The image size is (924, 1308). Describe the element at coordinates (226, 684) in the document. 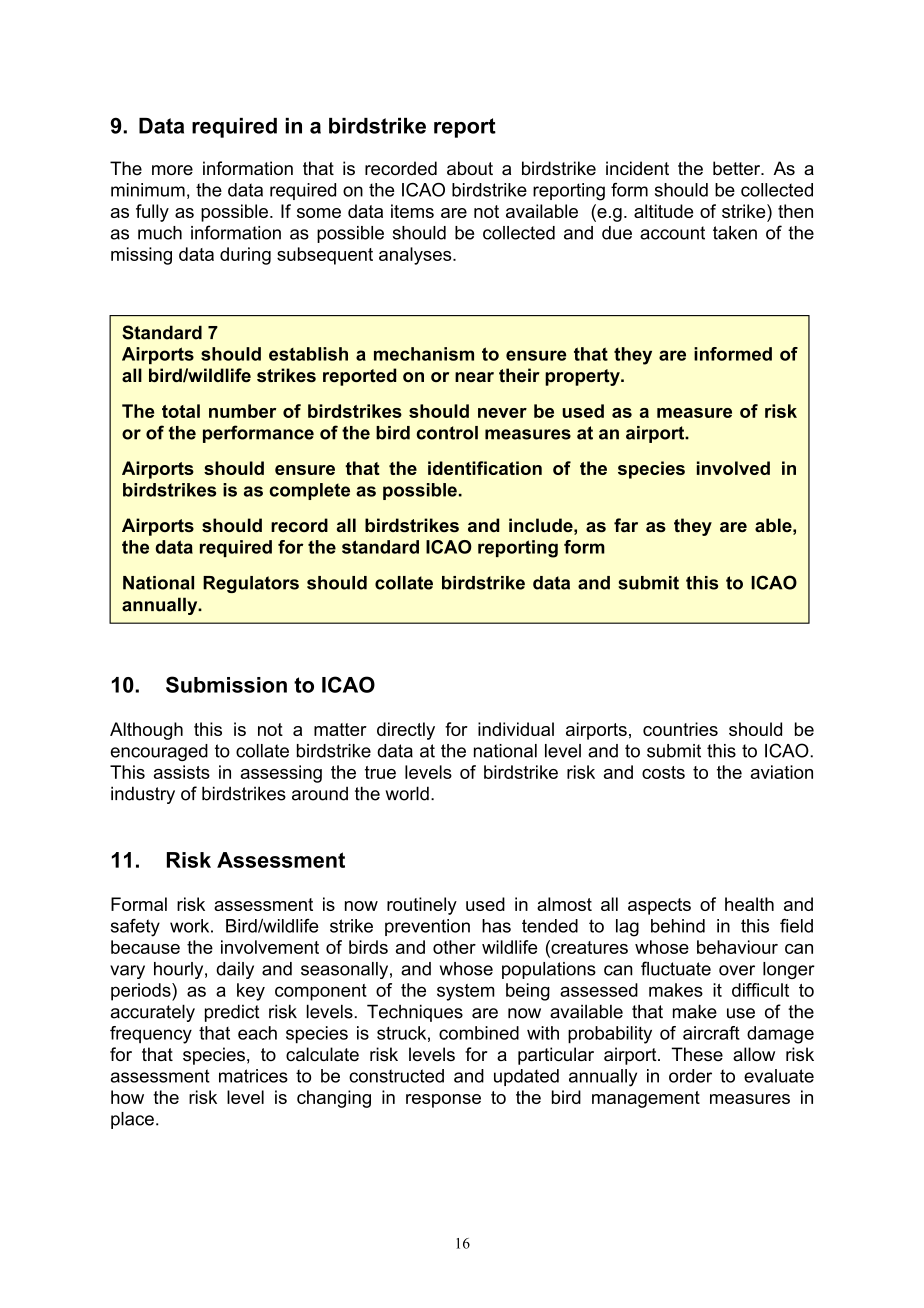

I see `Submission` at that location.
